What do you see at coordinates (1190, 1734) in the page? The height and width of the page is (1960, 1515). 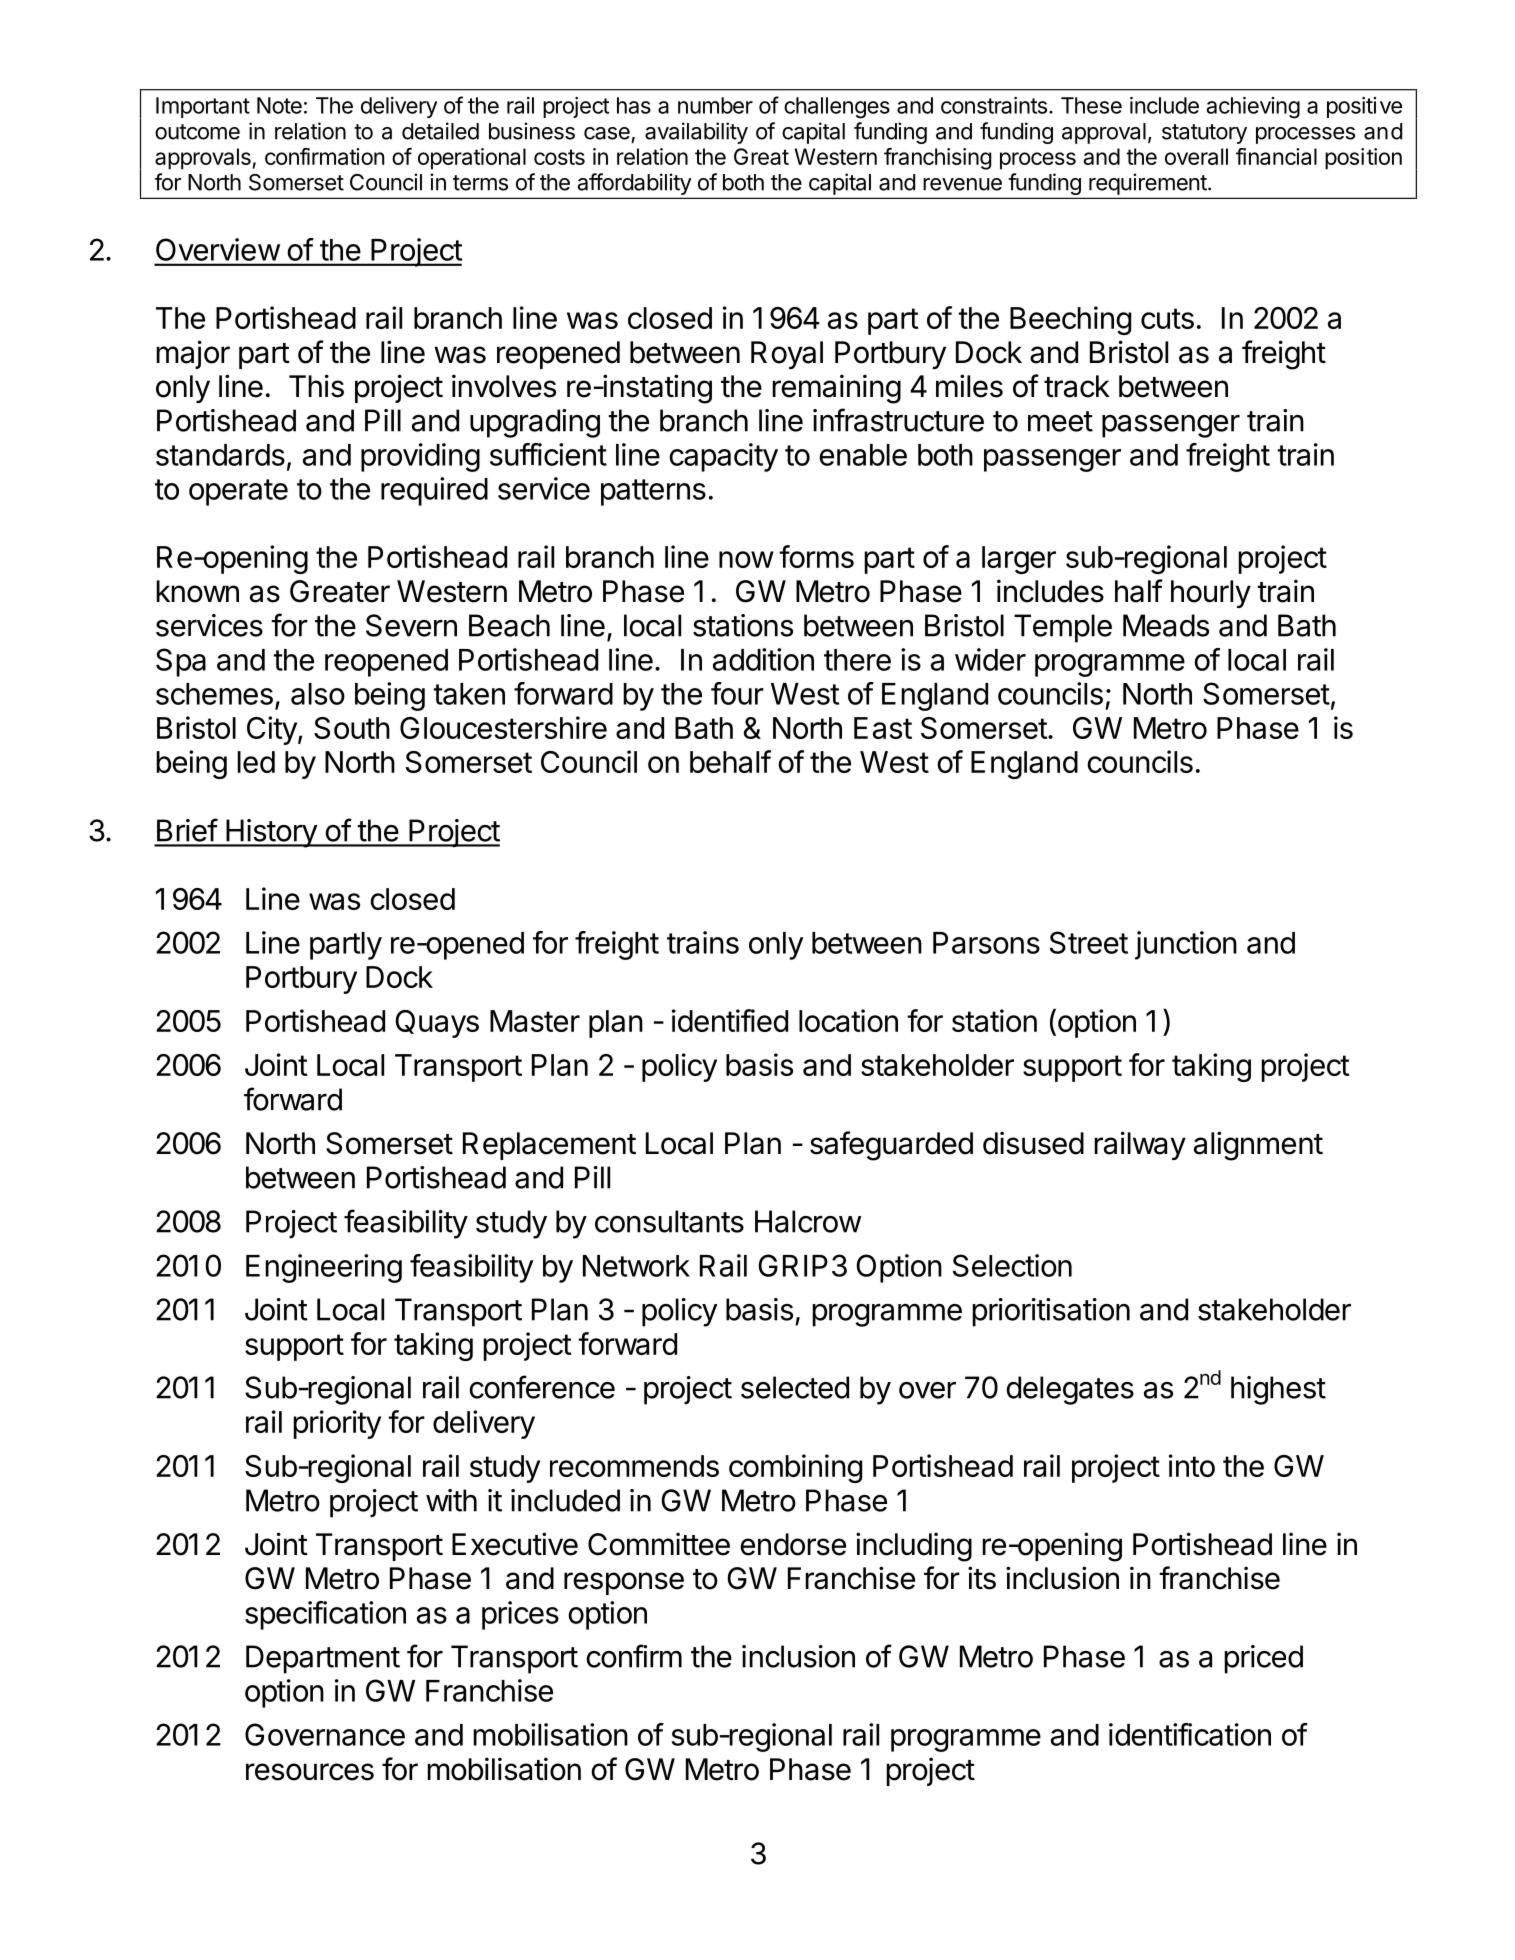 I see `identification` at bounding box center [1190, 1734].
